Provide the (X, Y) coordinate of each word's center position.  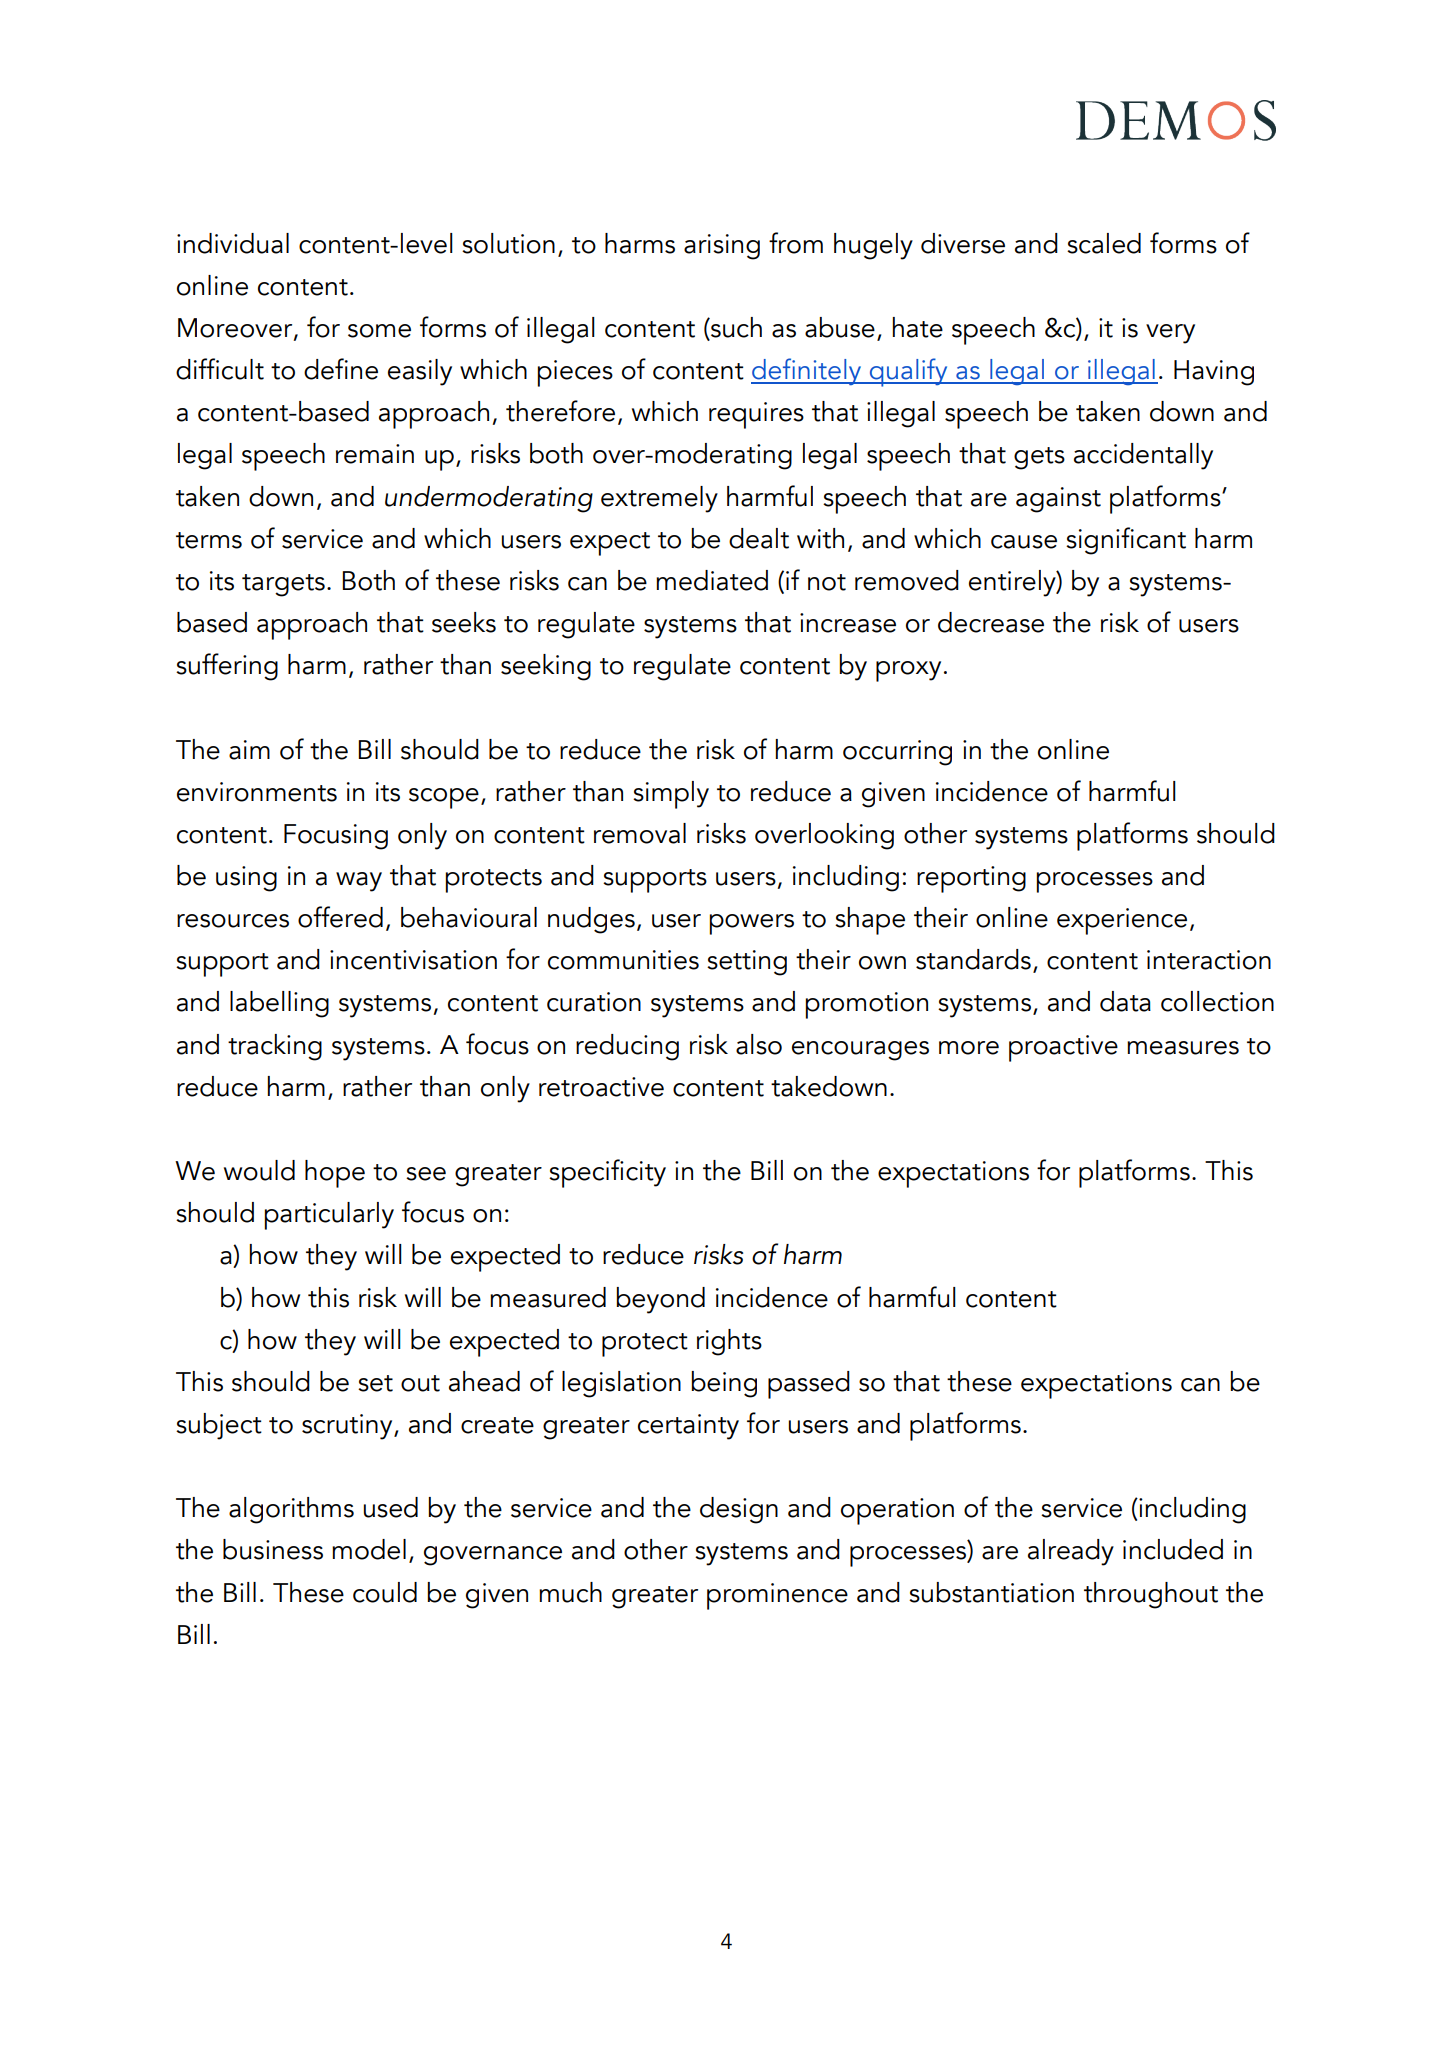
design (739, 1510)
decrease (991, 622)
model (369, 1549)
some (379, 331)
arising (722, 247)
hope (335, 1174)
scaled (1104, 243)
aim (249, 750)
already (1071, 1552)
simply (671, 795)
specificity (607, 1173)
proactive (1063, 1048)
